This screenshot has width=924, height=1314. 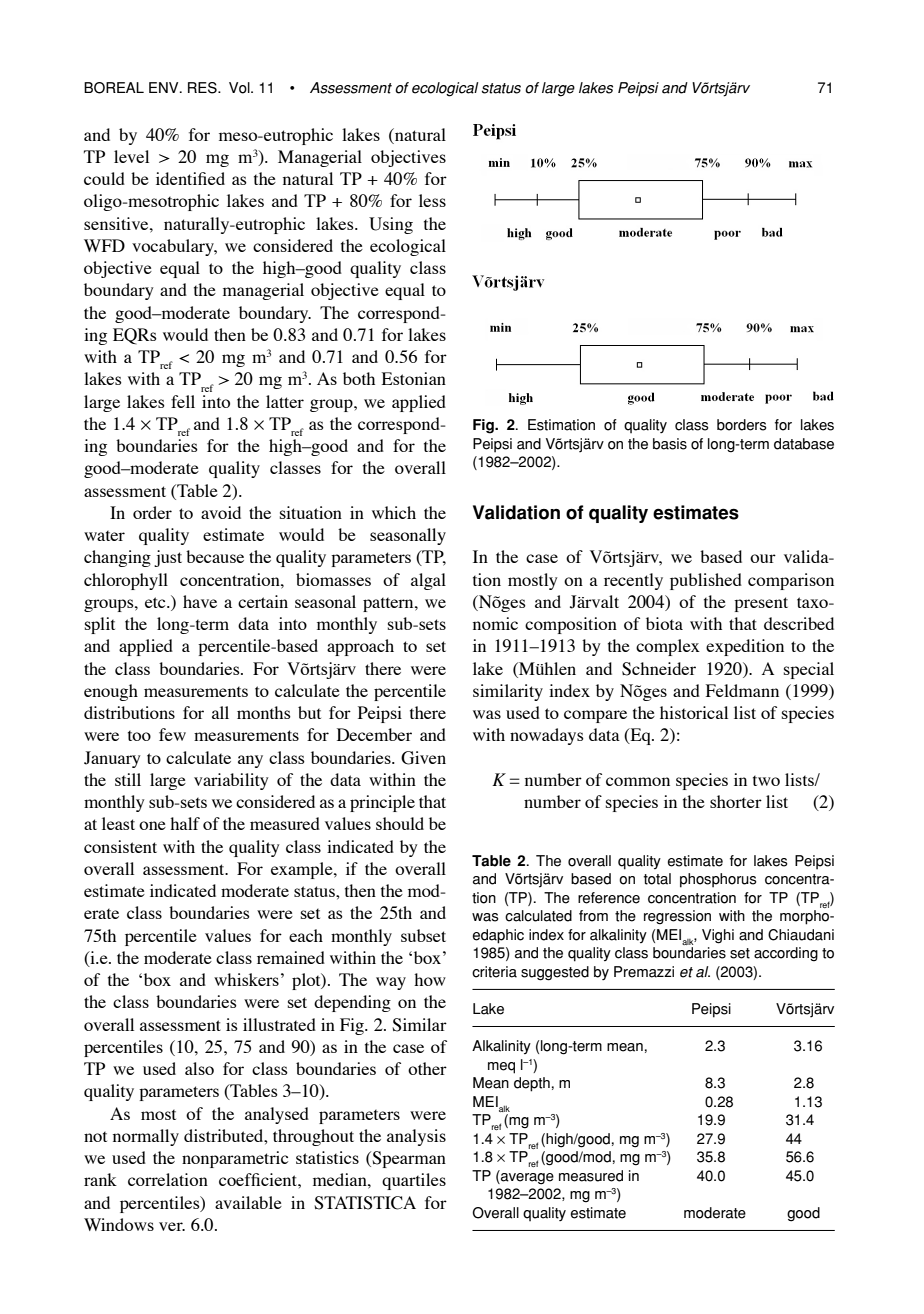 What do you see at coordinates (414, 378) in the screenshot?
I see `Estonian` at bounding box center [414, 378].
